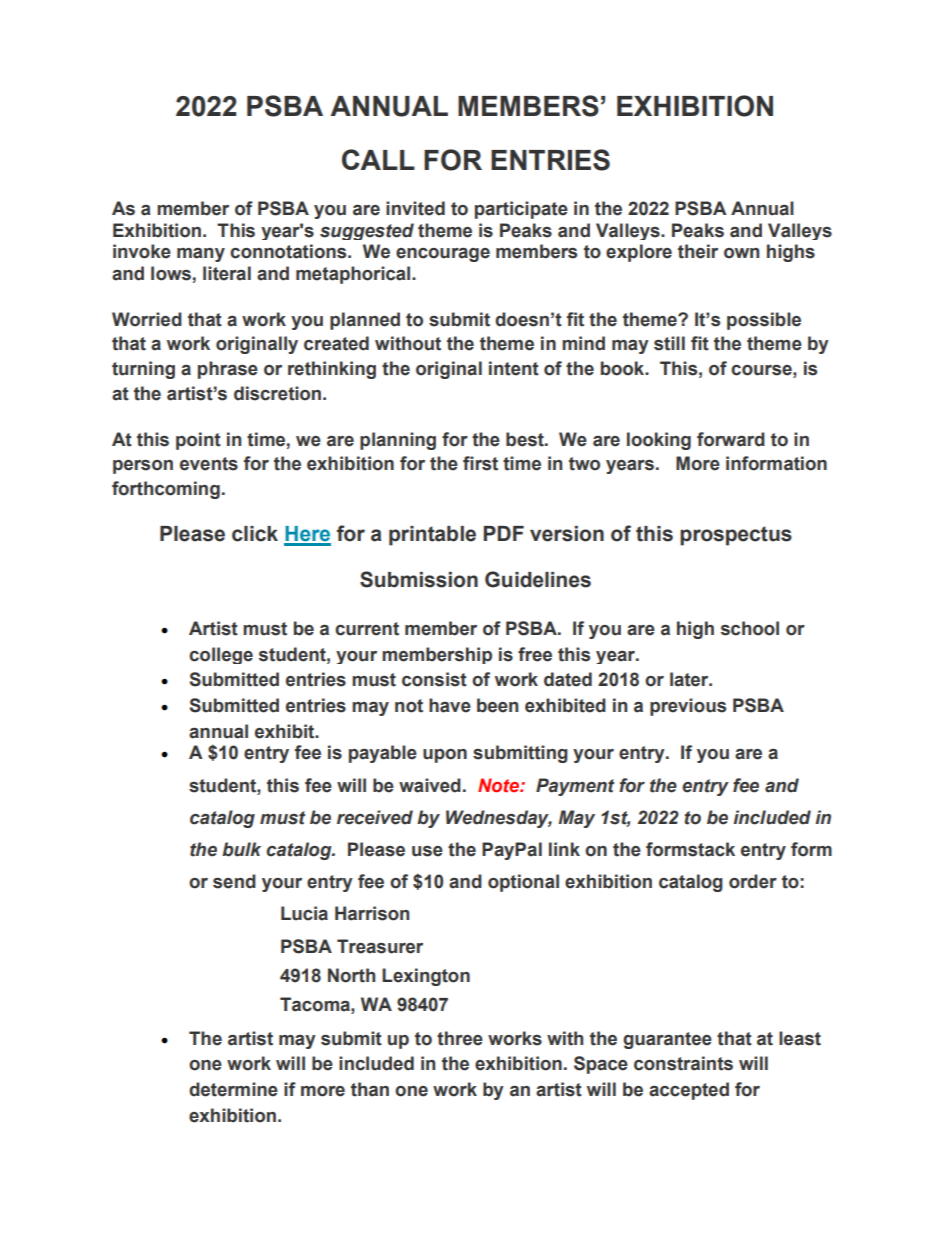 The height and width of the page is (1233, 952). What do you see at coordinates (683, 1063) in the page?
I see `constraints` at bounding box center [683, 1063].
